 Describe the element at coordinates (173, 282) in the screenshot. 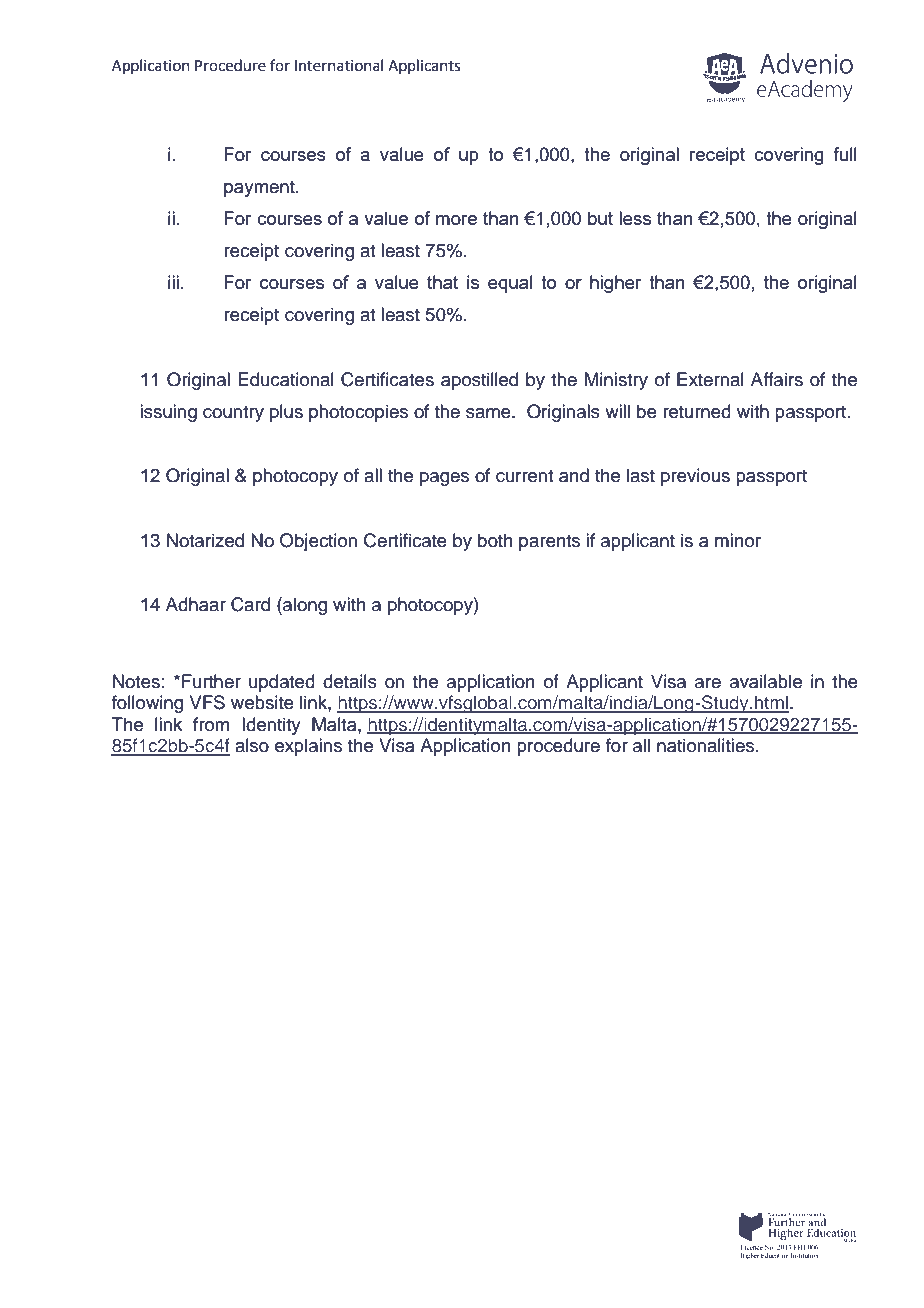

I see `iii` at that location.
